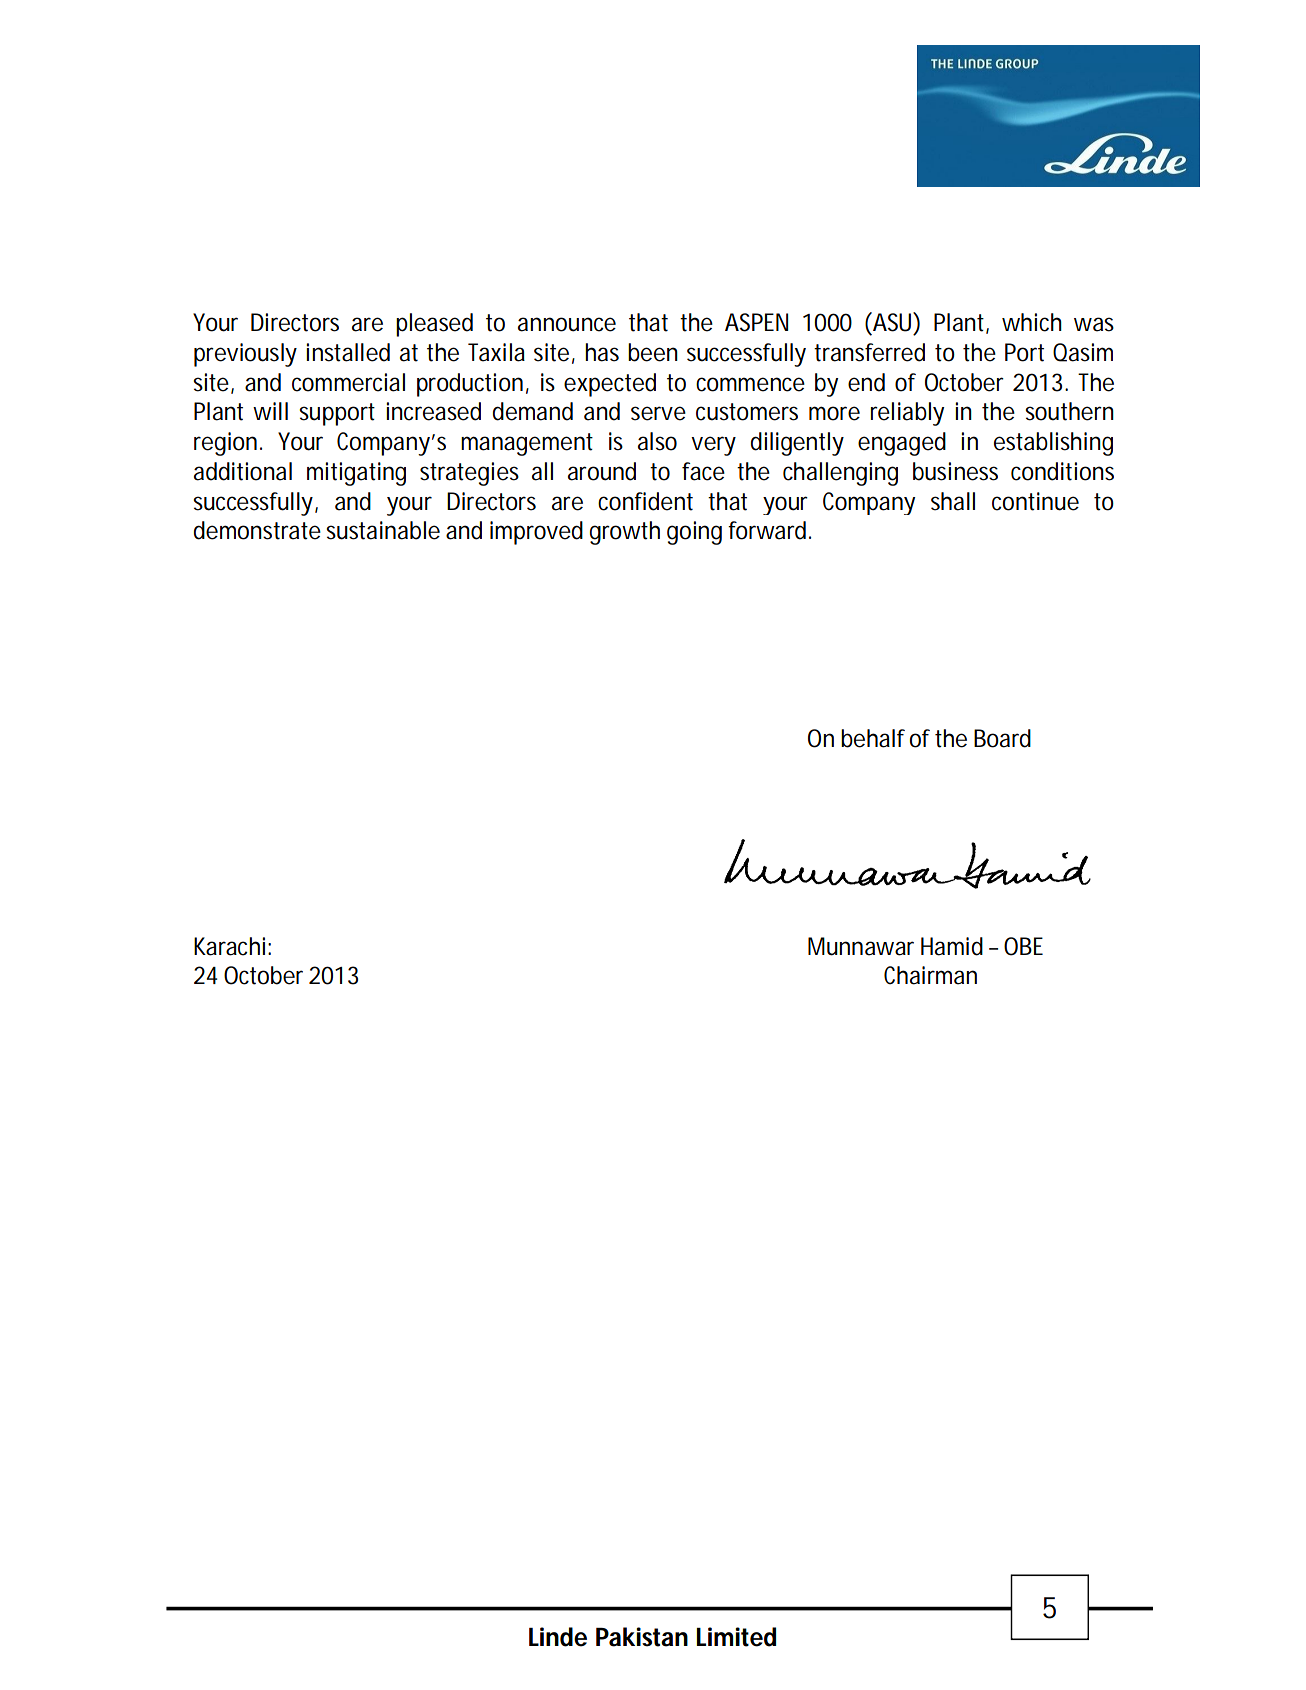 This image has width=1306, height=1690. I want to click on Karachi, so click(229, 946).
